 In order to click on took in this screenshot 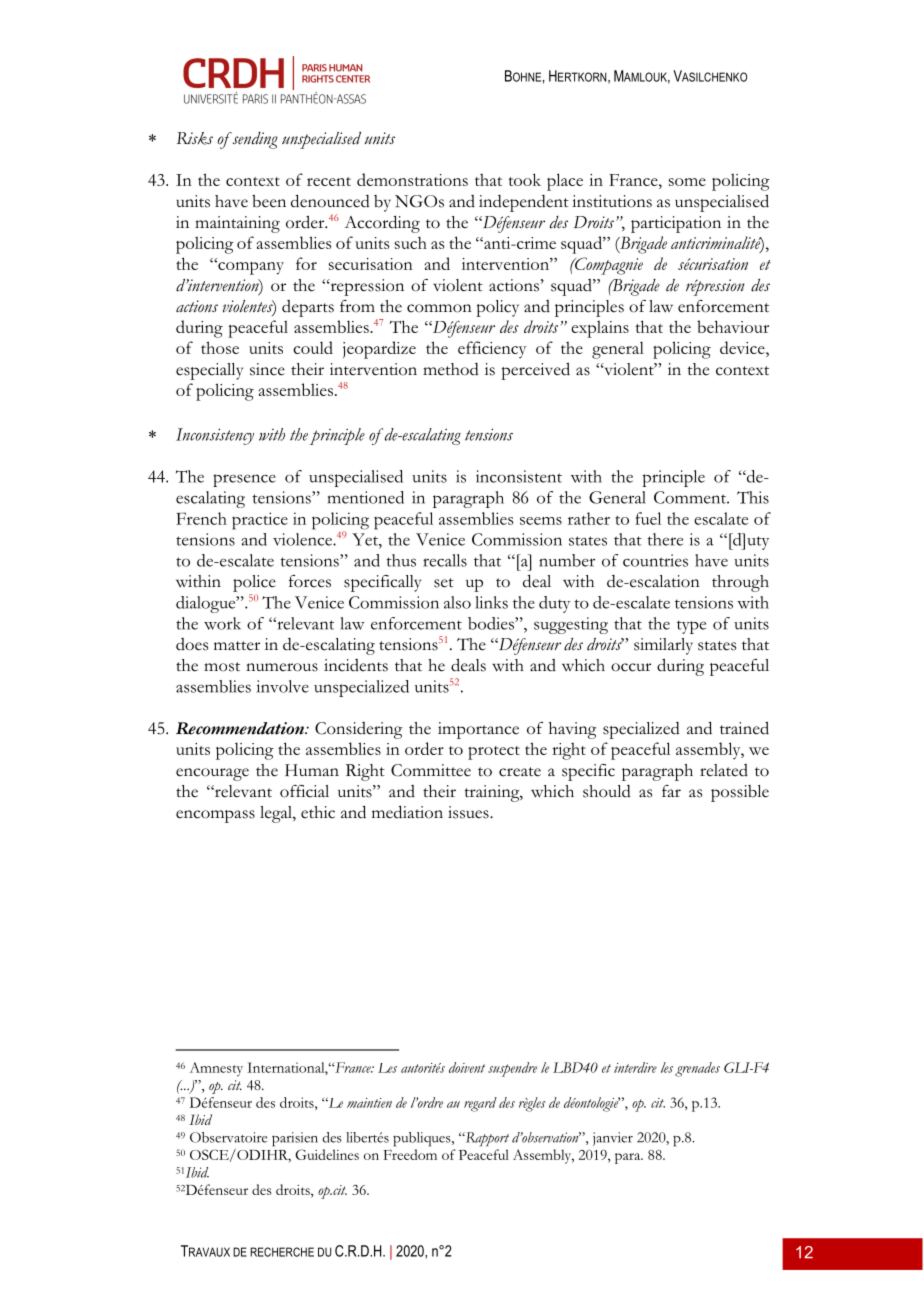, I will do `click(524, 179)`.
